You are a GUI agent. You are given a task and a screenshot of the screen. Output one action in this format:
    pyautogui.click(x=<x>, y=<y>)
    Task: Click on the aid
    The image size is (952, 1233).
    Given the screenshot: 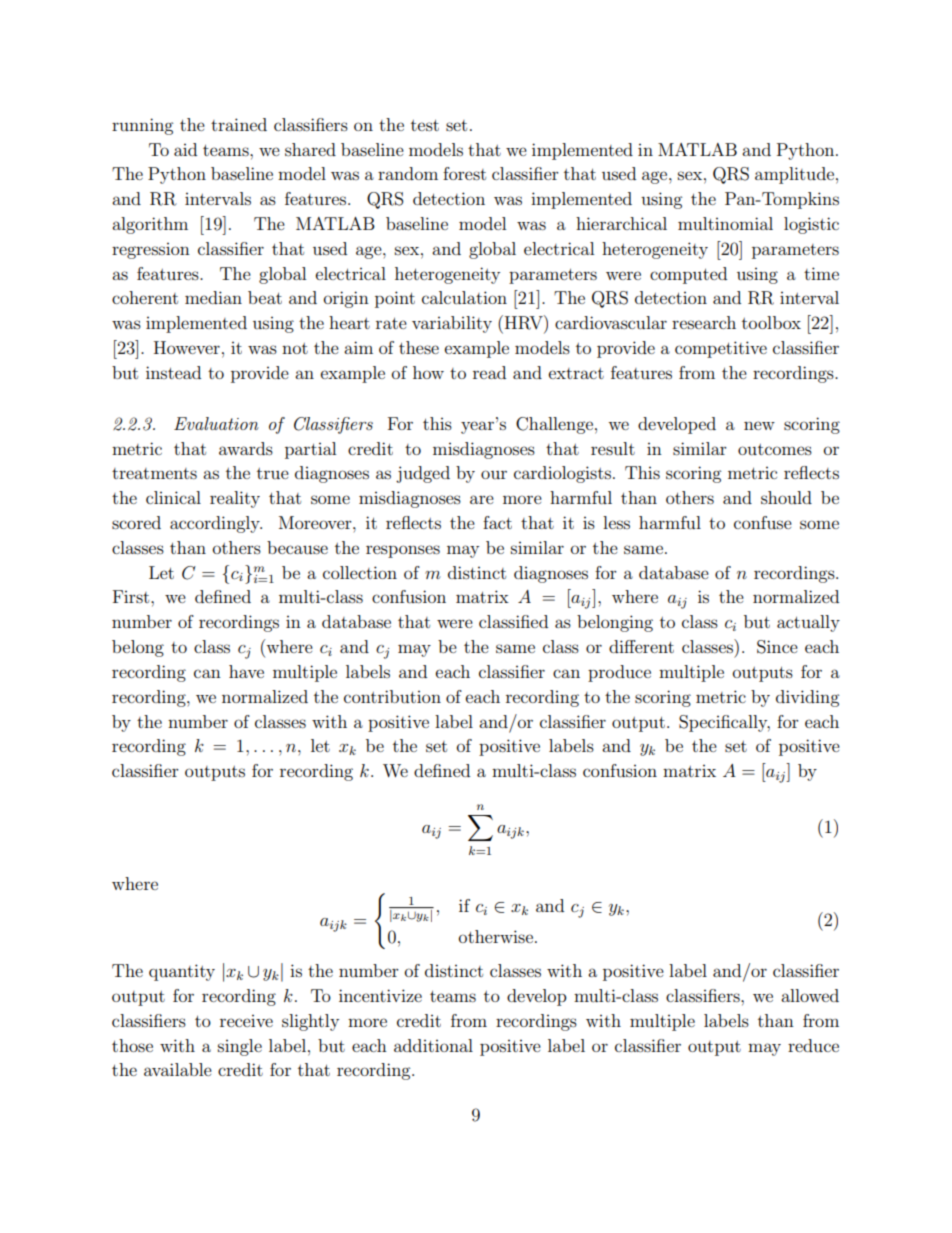 What is the action you would take?
    pyautogui.click(x=185, y=149)
